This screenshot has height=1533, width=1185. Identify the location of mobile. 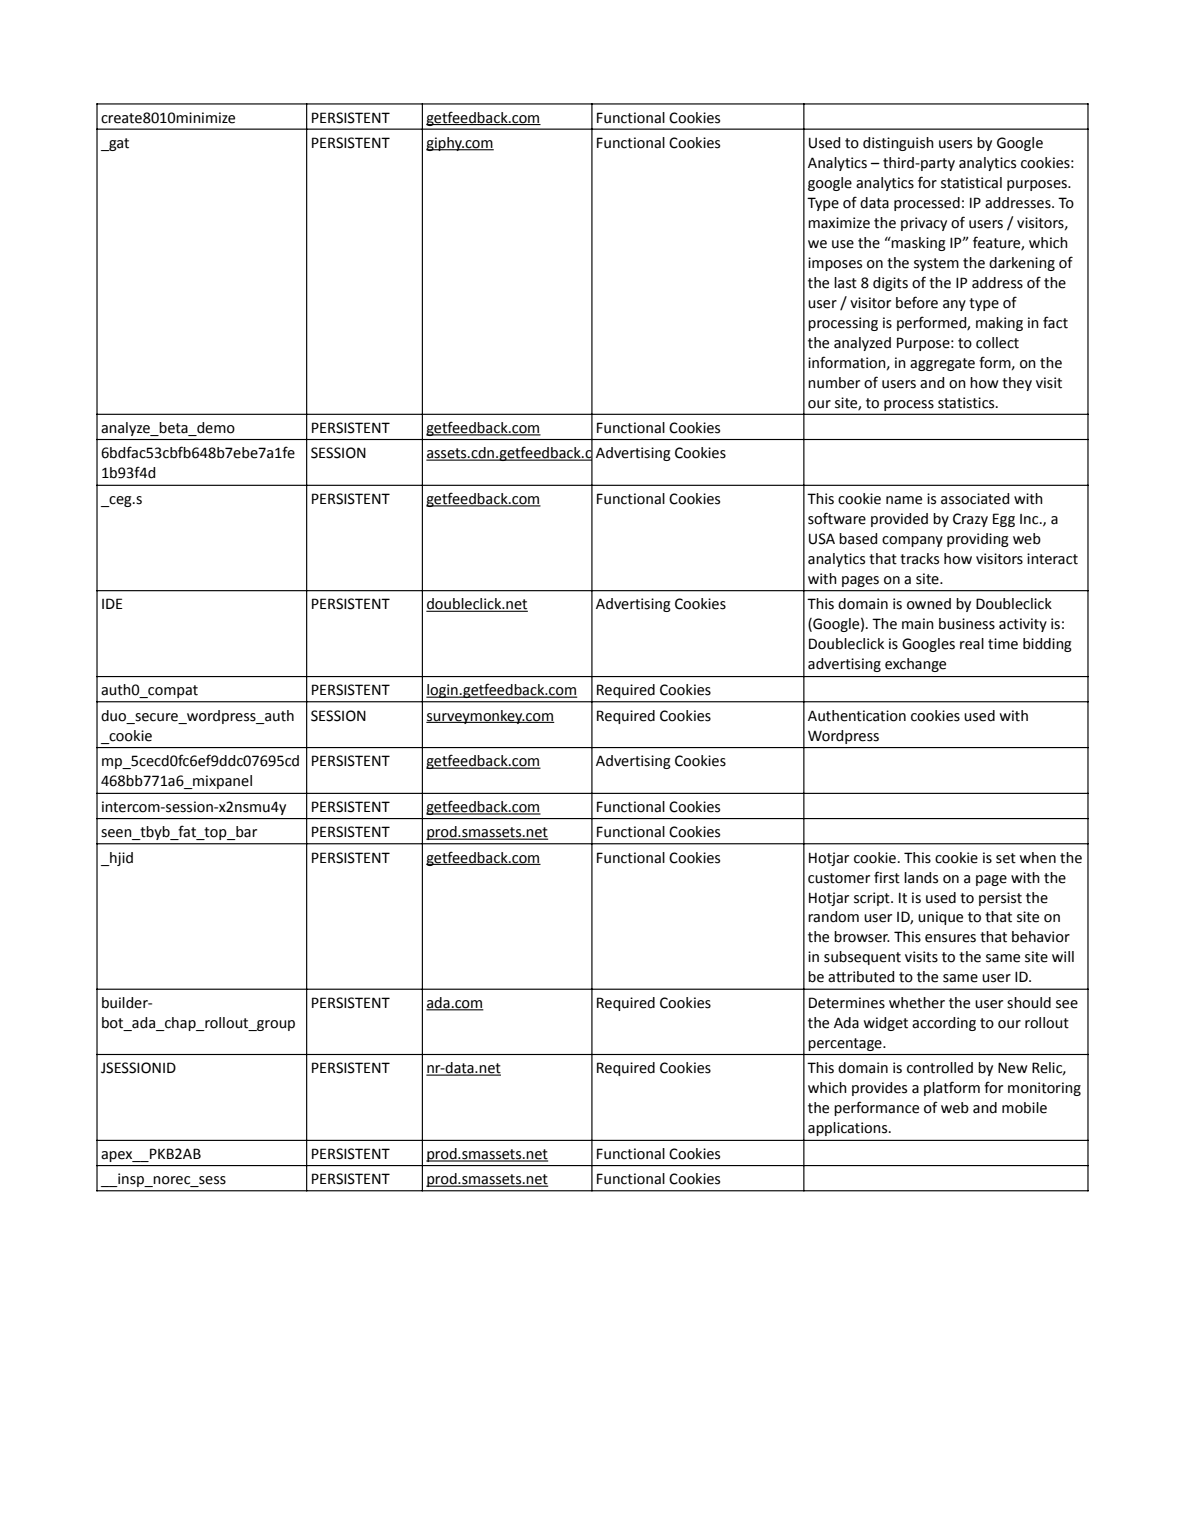
(1024, 1108).
